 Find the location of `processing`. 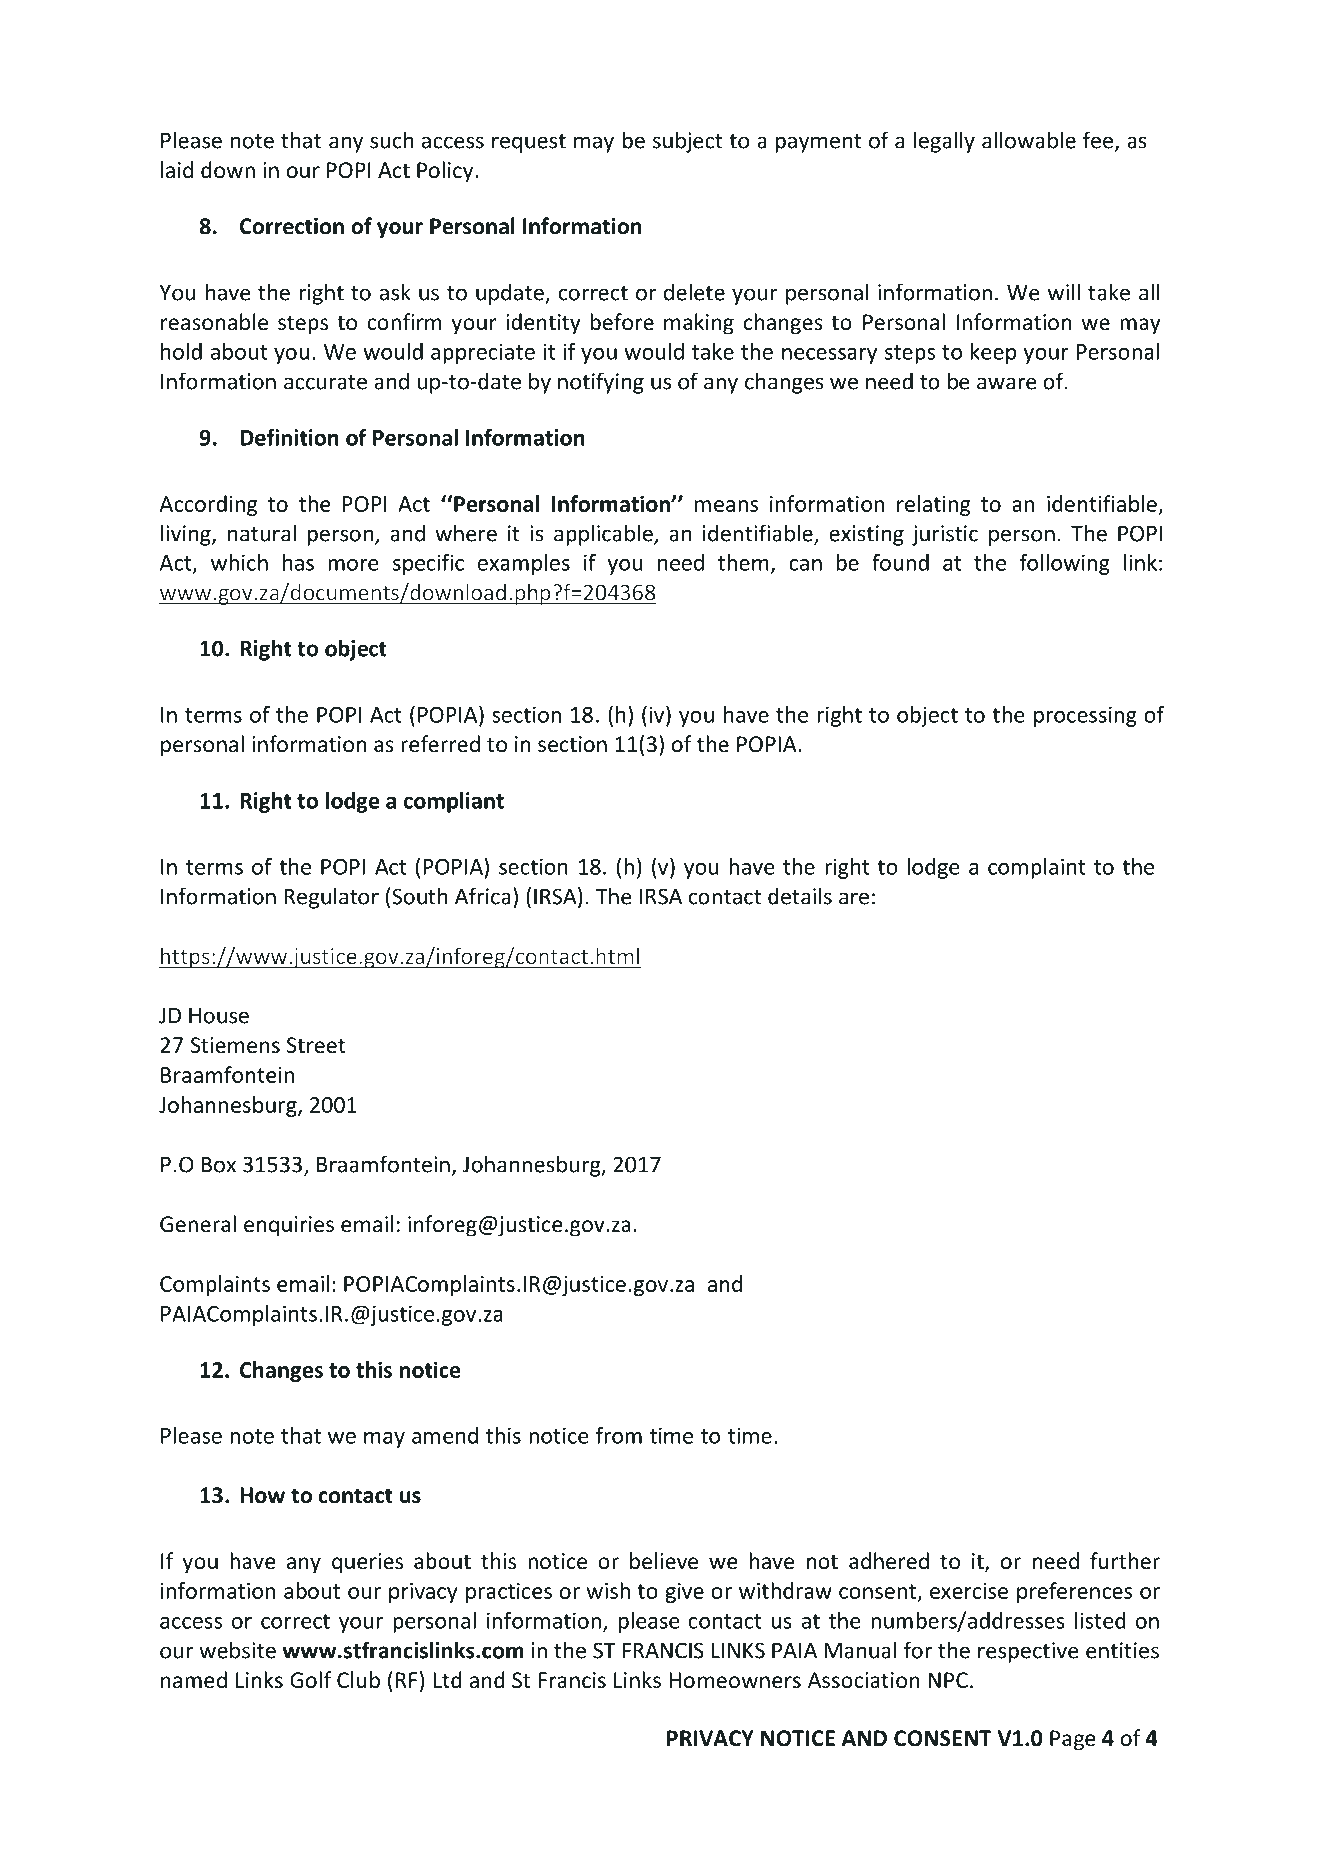

processing is located at coordinates (1085, 716).
